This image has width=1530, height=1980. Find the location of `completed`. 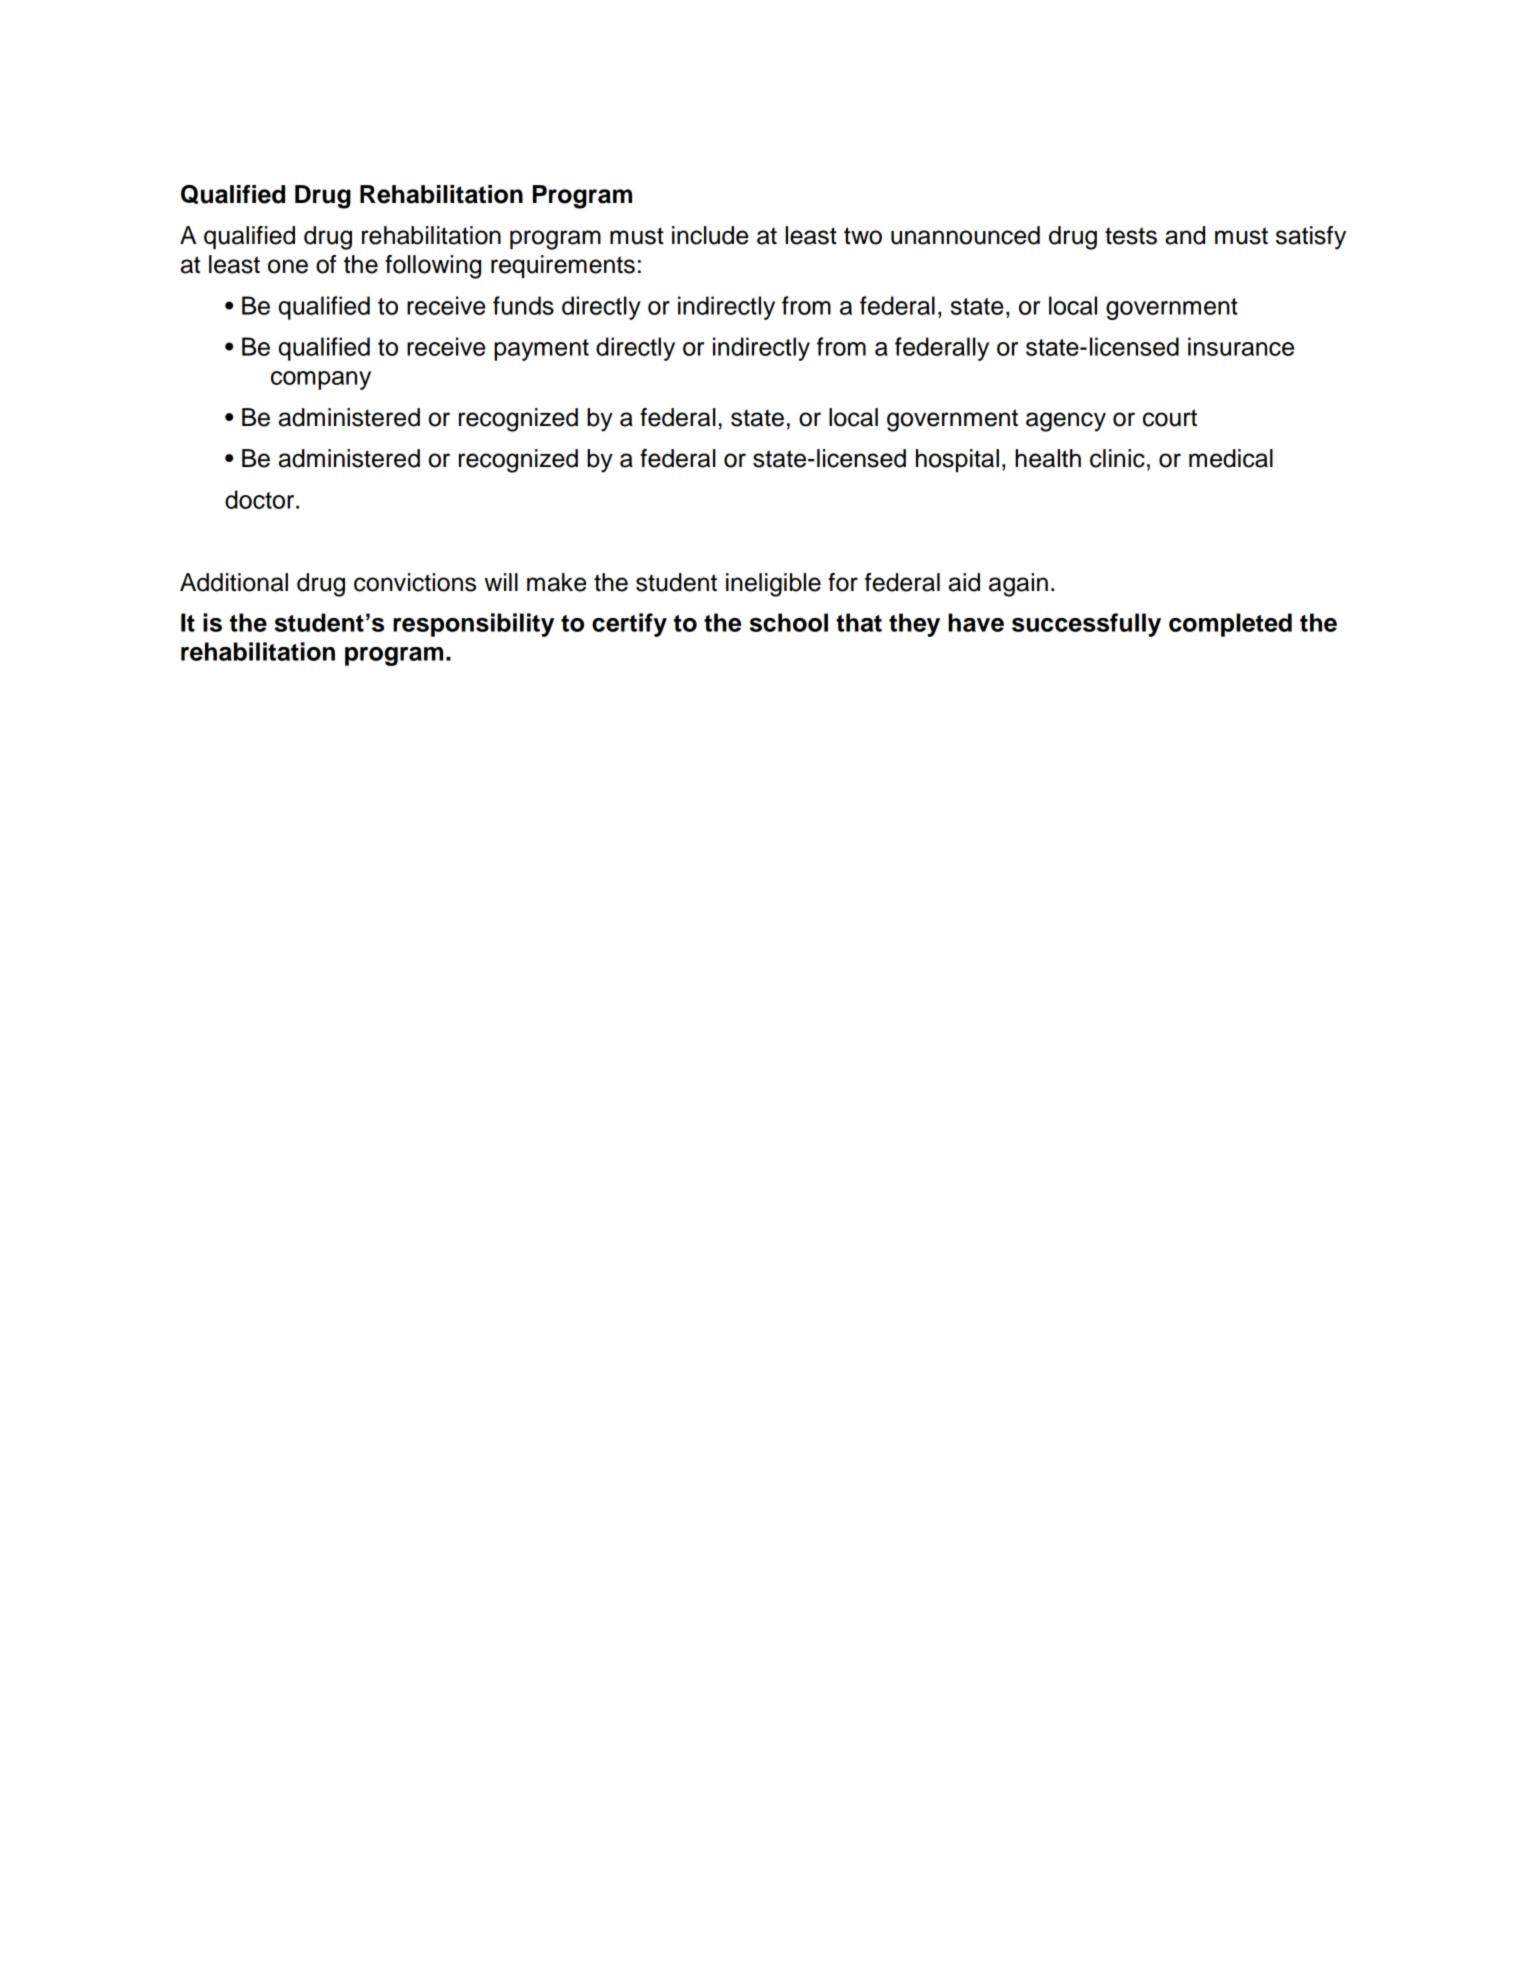

completed is located at coordinates (1230, 625).
